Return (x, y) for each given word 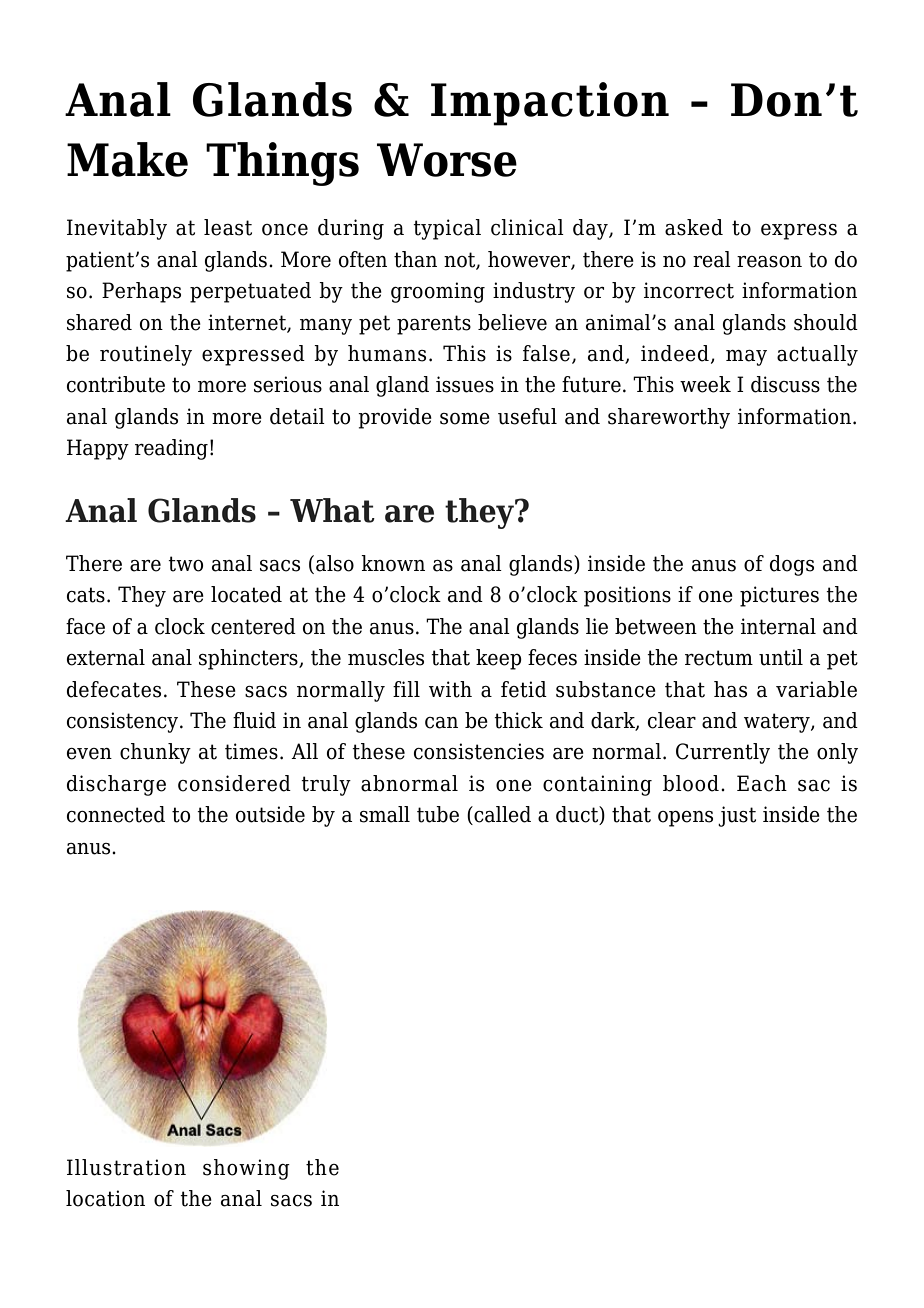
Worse (447, 160)
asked (694, 227)
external (106, 657)
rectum (719, 658)
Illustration (126, 1167)
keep (499, 659)
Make (127, 159)
